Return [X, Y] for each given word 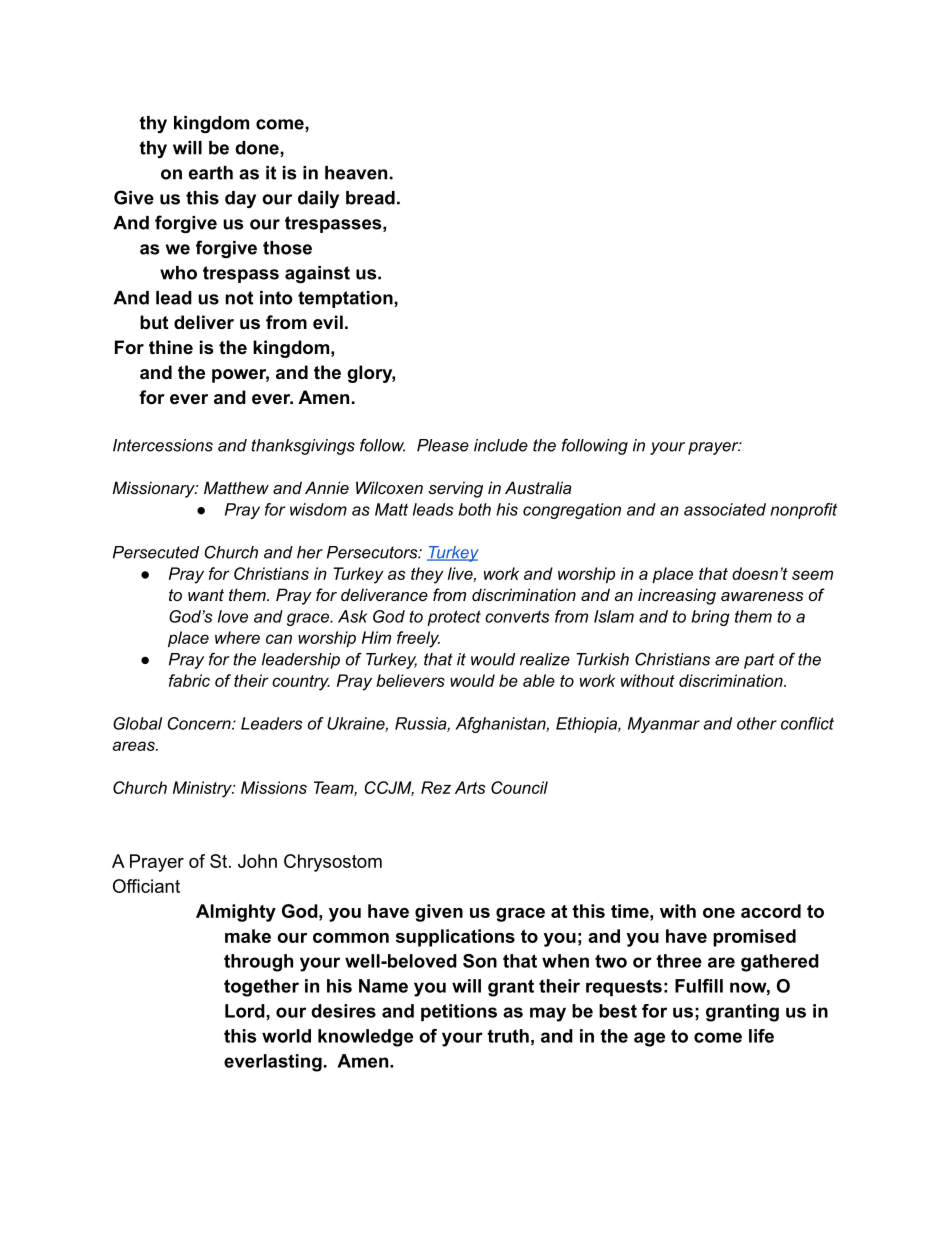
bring [710, 618]
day [240, 199]
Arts [470, 787]
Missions [274, 787]
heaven [356, 173]
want [206, 595]
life [761, 1036]
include [501, 445]
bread [370, 198]
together [261, 988]
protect [454, 618]
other [757, 723]
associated [725, 509]
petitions [459, 1012]
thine [171, 347]
